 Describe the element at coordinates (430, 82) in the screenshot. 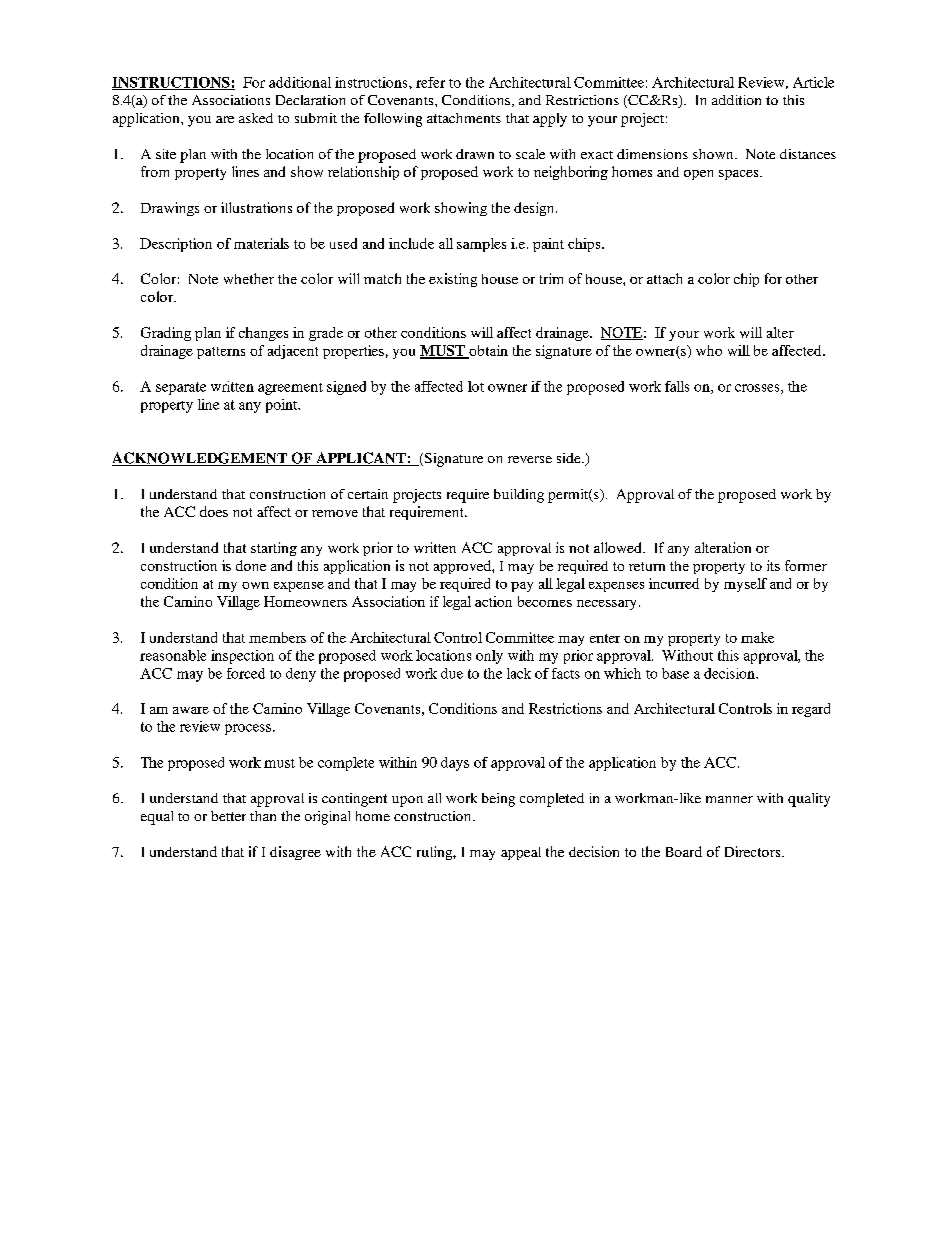

I see `refer` at that location.
